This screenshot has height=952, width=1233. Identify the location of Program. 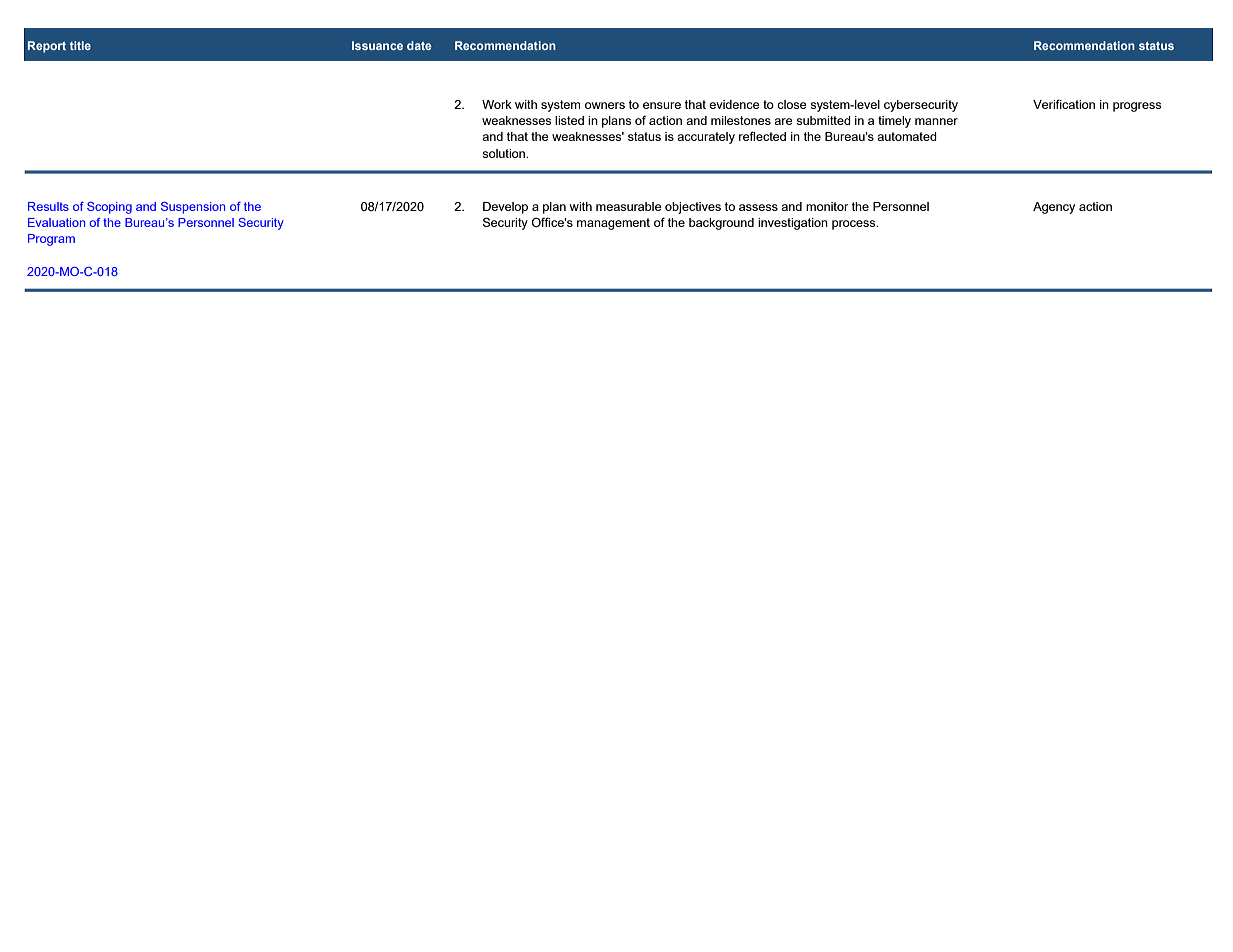
(51, 240).
